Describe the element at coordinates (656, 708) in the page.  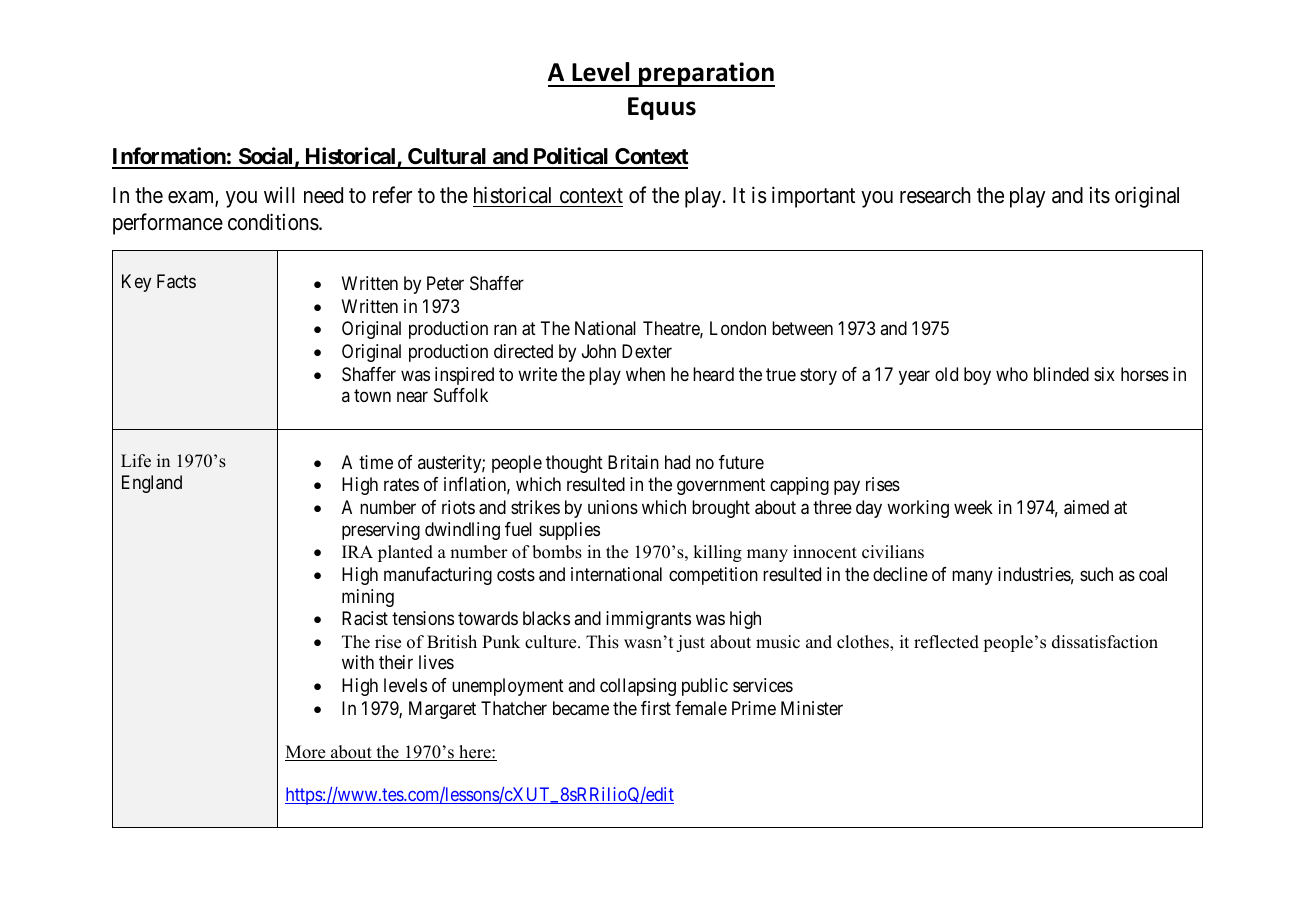
I see `first` at that location.
